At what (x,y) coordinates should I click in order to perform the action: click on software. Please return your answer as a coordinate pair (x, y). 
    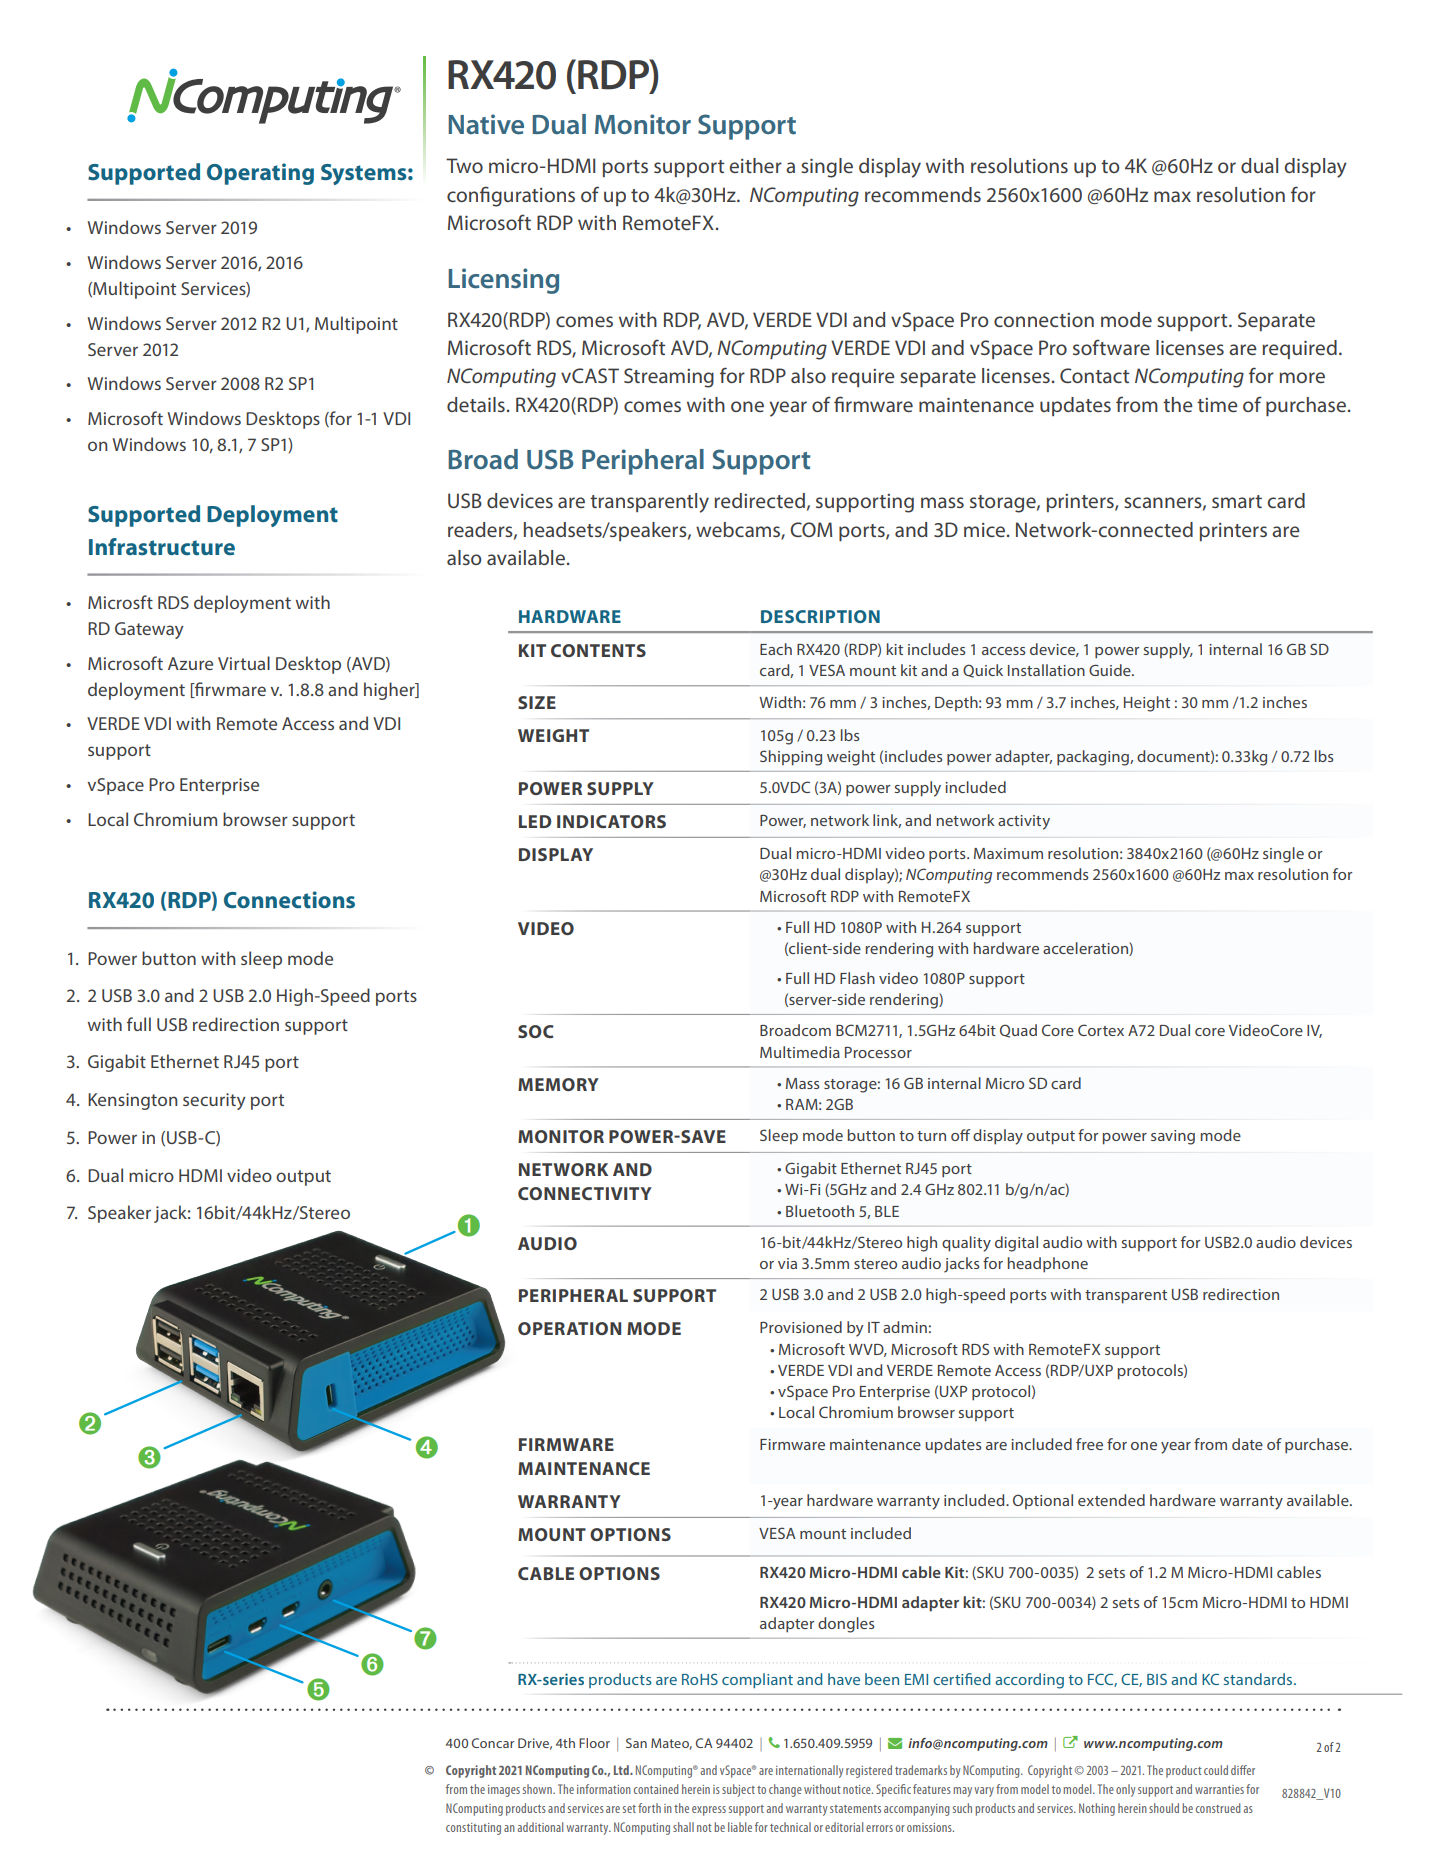
    Looking at the image, I should click on (1111, 347).
